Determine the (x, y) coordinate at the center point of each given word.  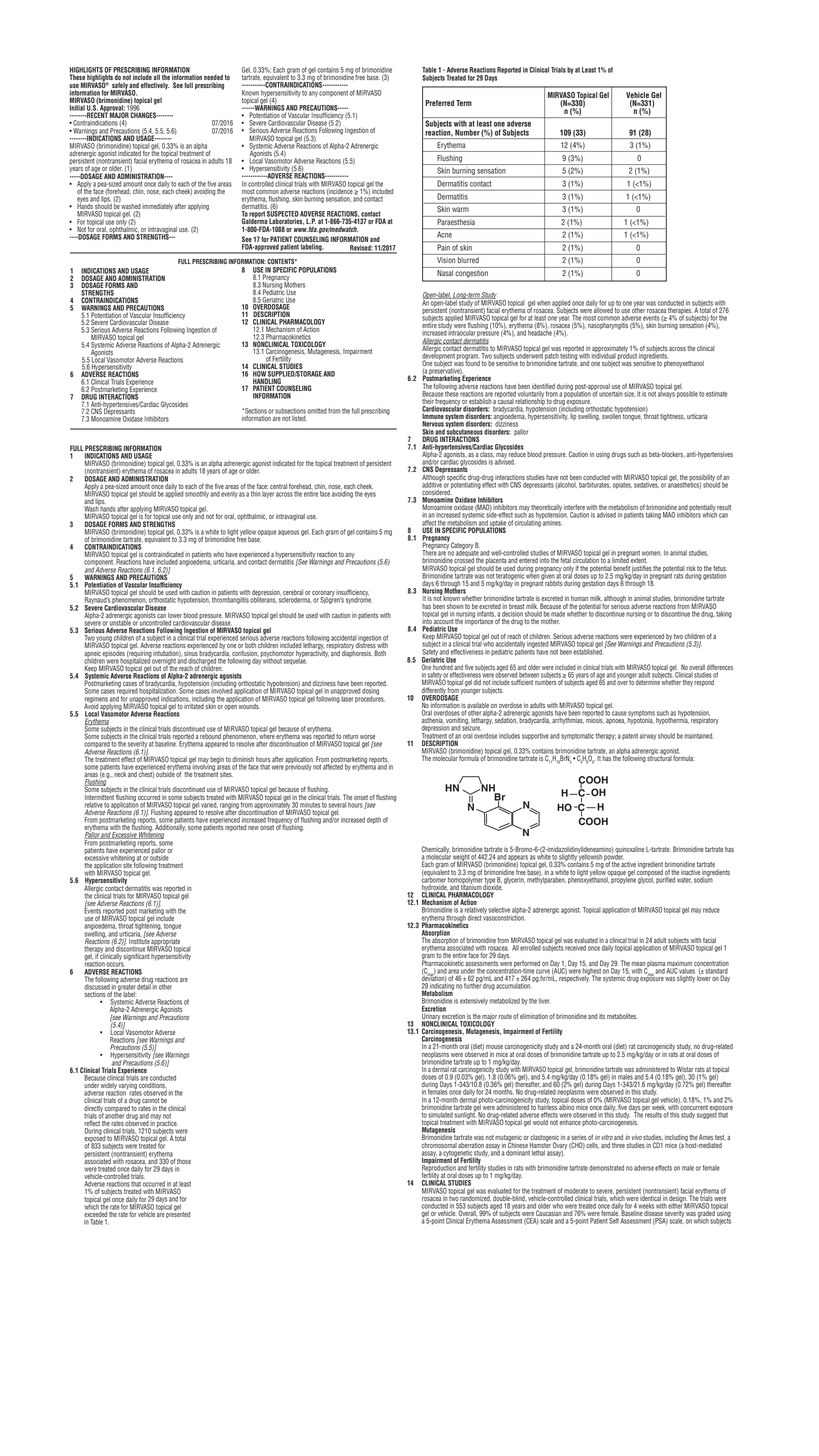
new (253, 828)
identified (543, 386)
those (184, 1161)
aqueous (288, 533)
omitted (317, 411)
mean (639, 964)
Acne (444, 235)
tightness (672, 417)
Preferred (439, 103)
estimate (716, 394)
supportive (535, 736)
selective (499, 910)
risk (691, 568)
